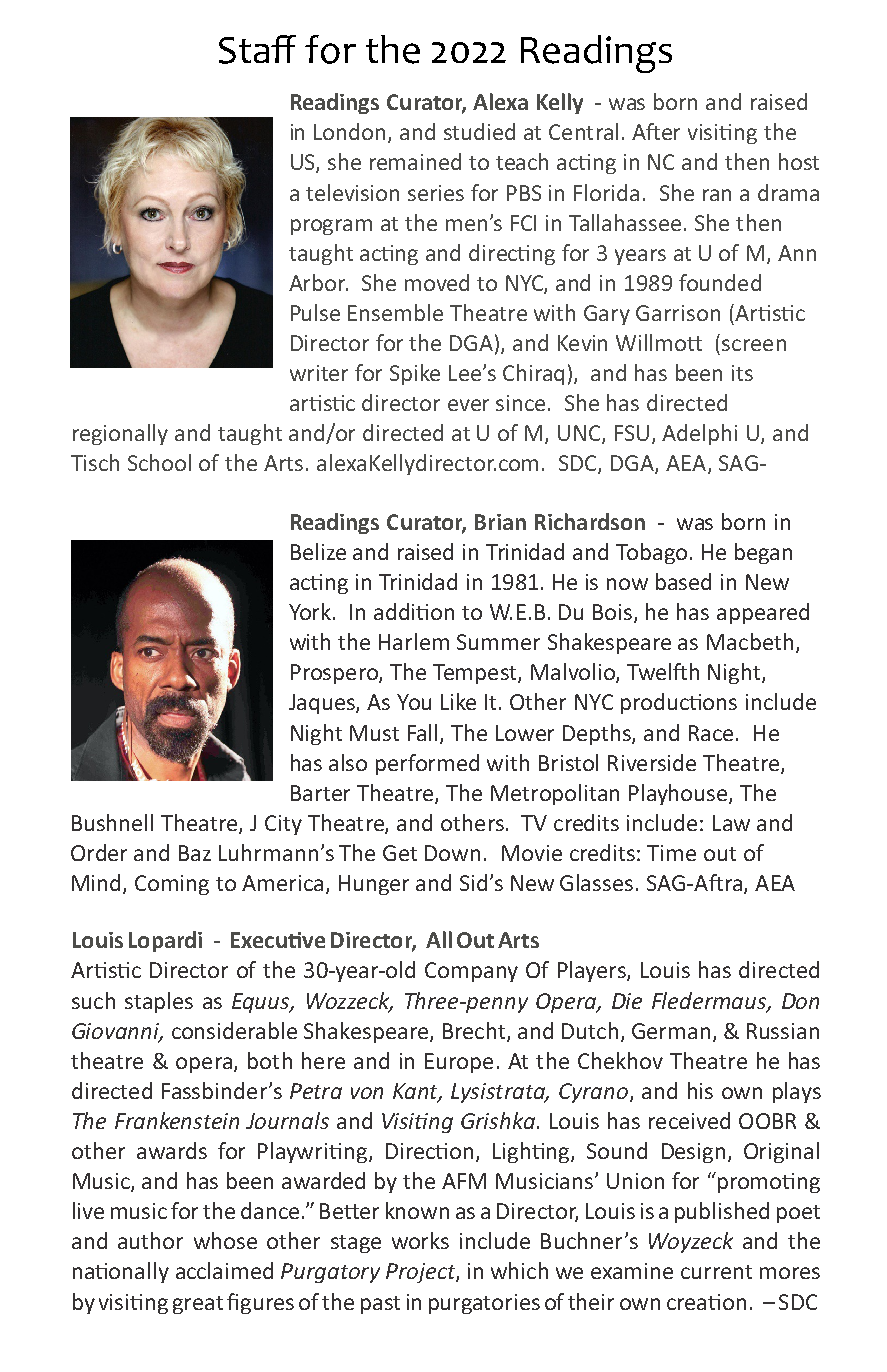  What do you see at coordinates (195, 853) in the page?
I see `Baz` at bounding box center [195, 853].
